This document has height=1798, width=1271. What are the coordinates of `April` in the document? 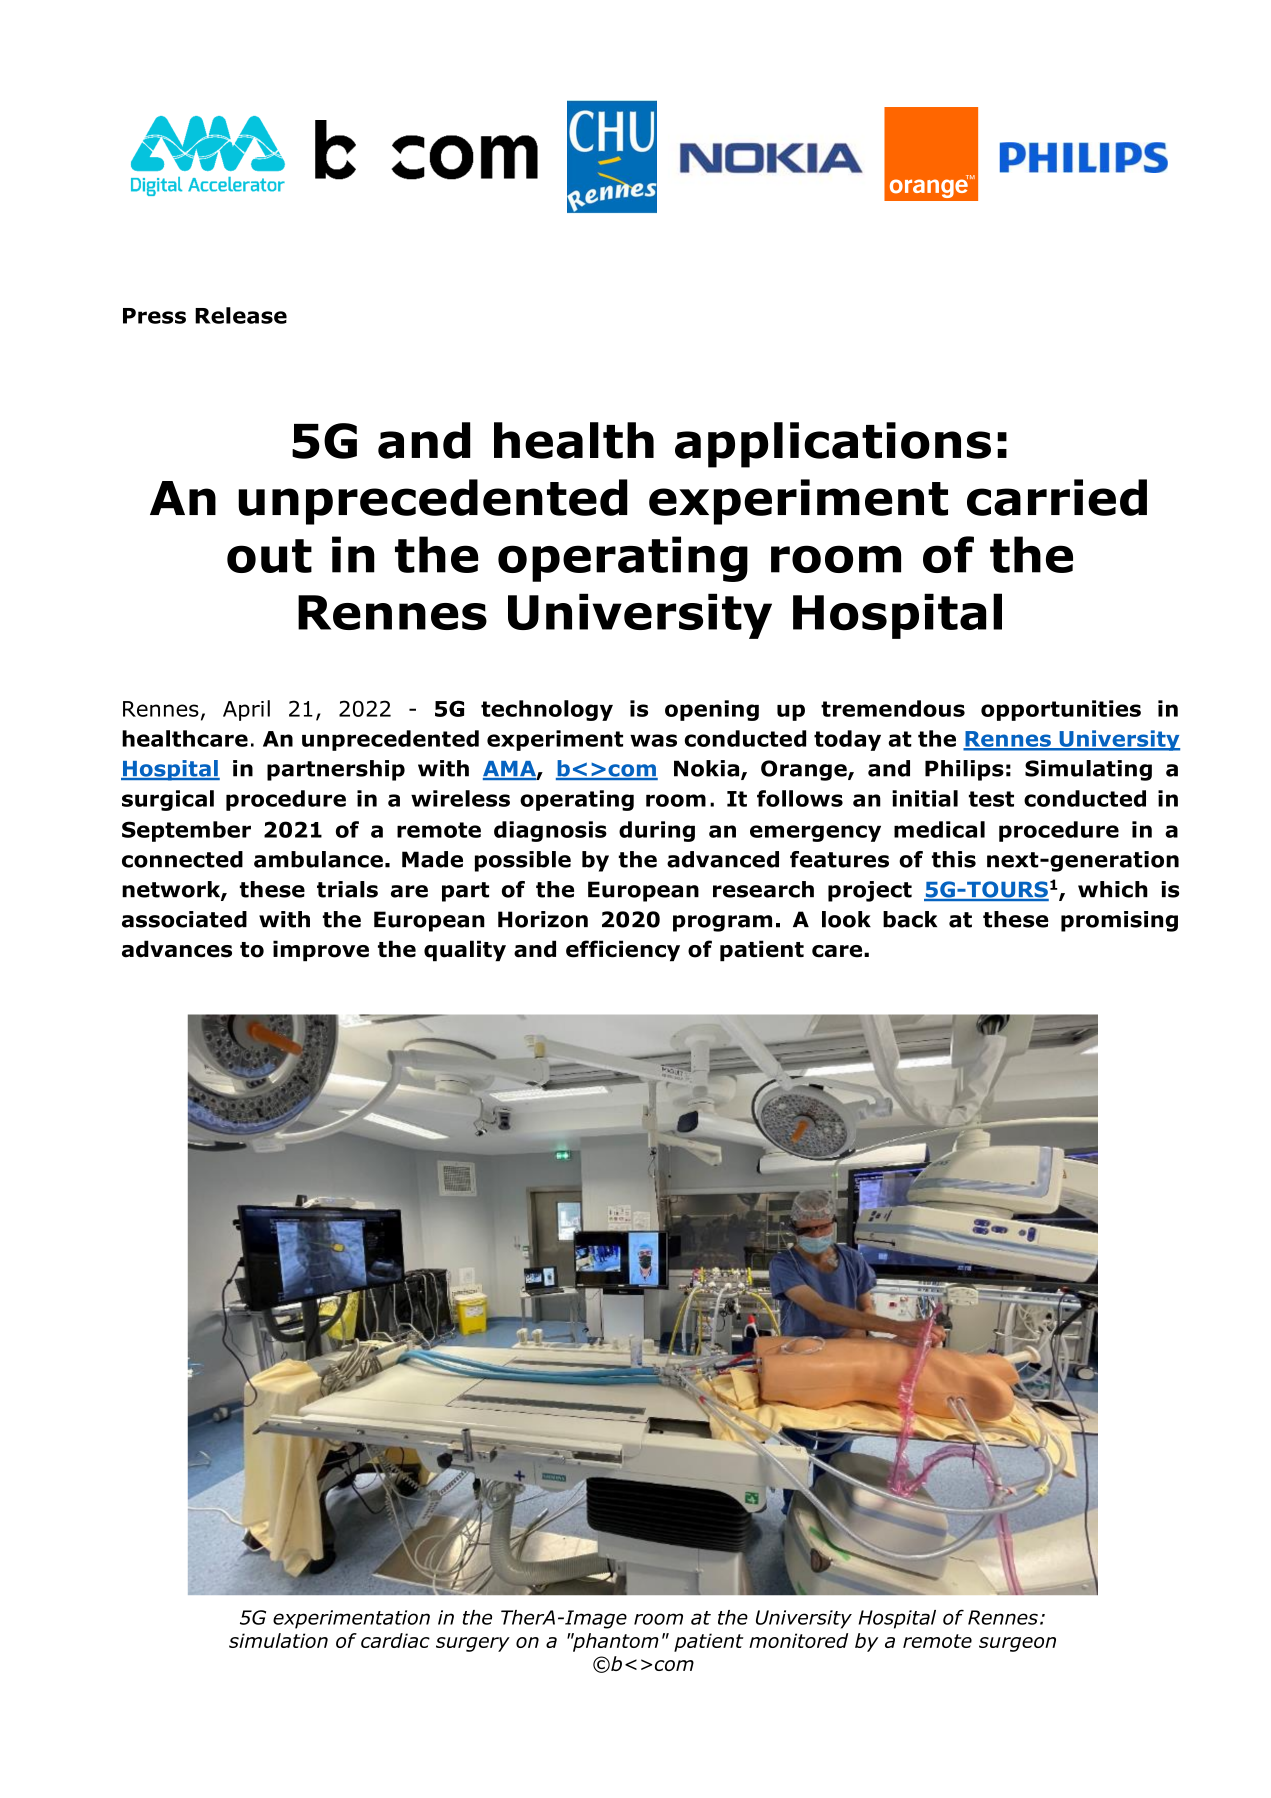 It's located at (246, 710).
